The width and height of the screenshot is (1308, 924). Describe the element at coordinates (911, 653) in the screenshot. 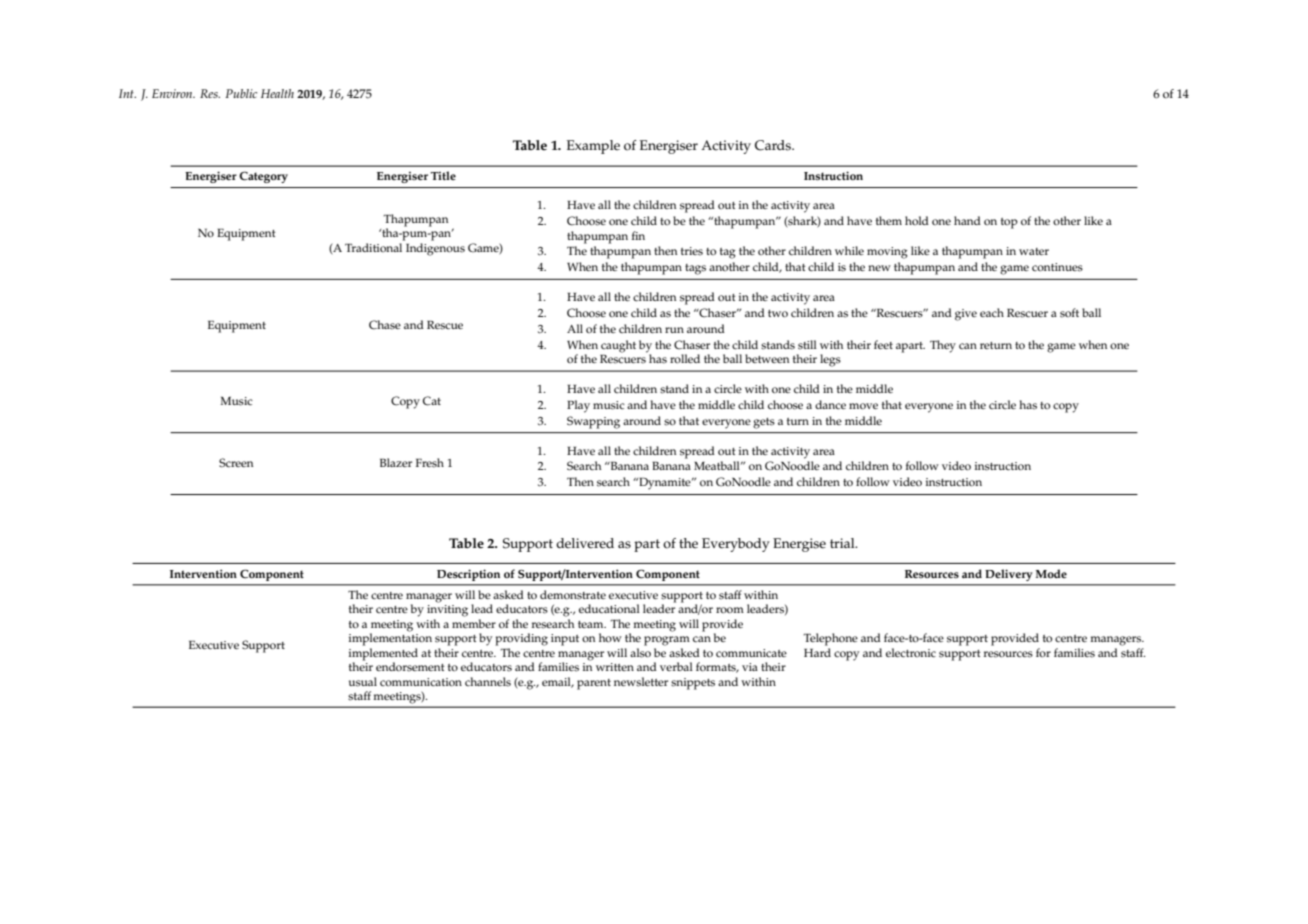

I see `electronic` at that location.
